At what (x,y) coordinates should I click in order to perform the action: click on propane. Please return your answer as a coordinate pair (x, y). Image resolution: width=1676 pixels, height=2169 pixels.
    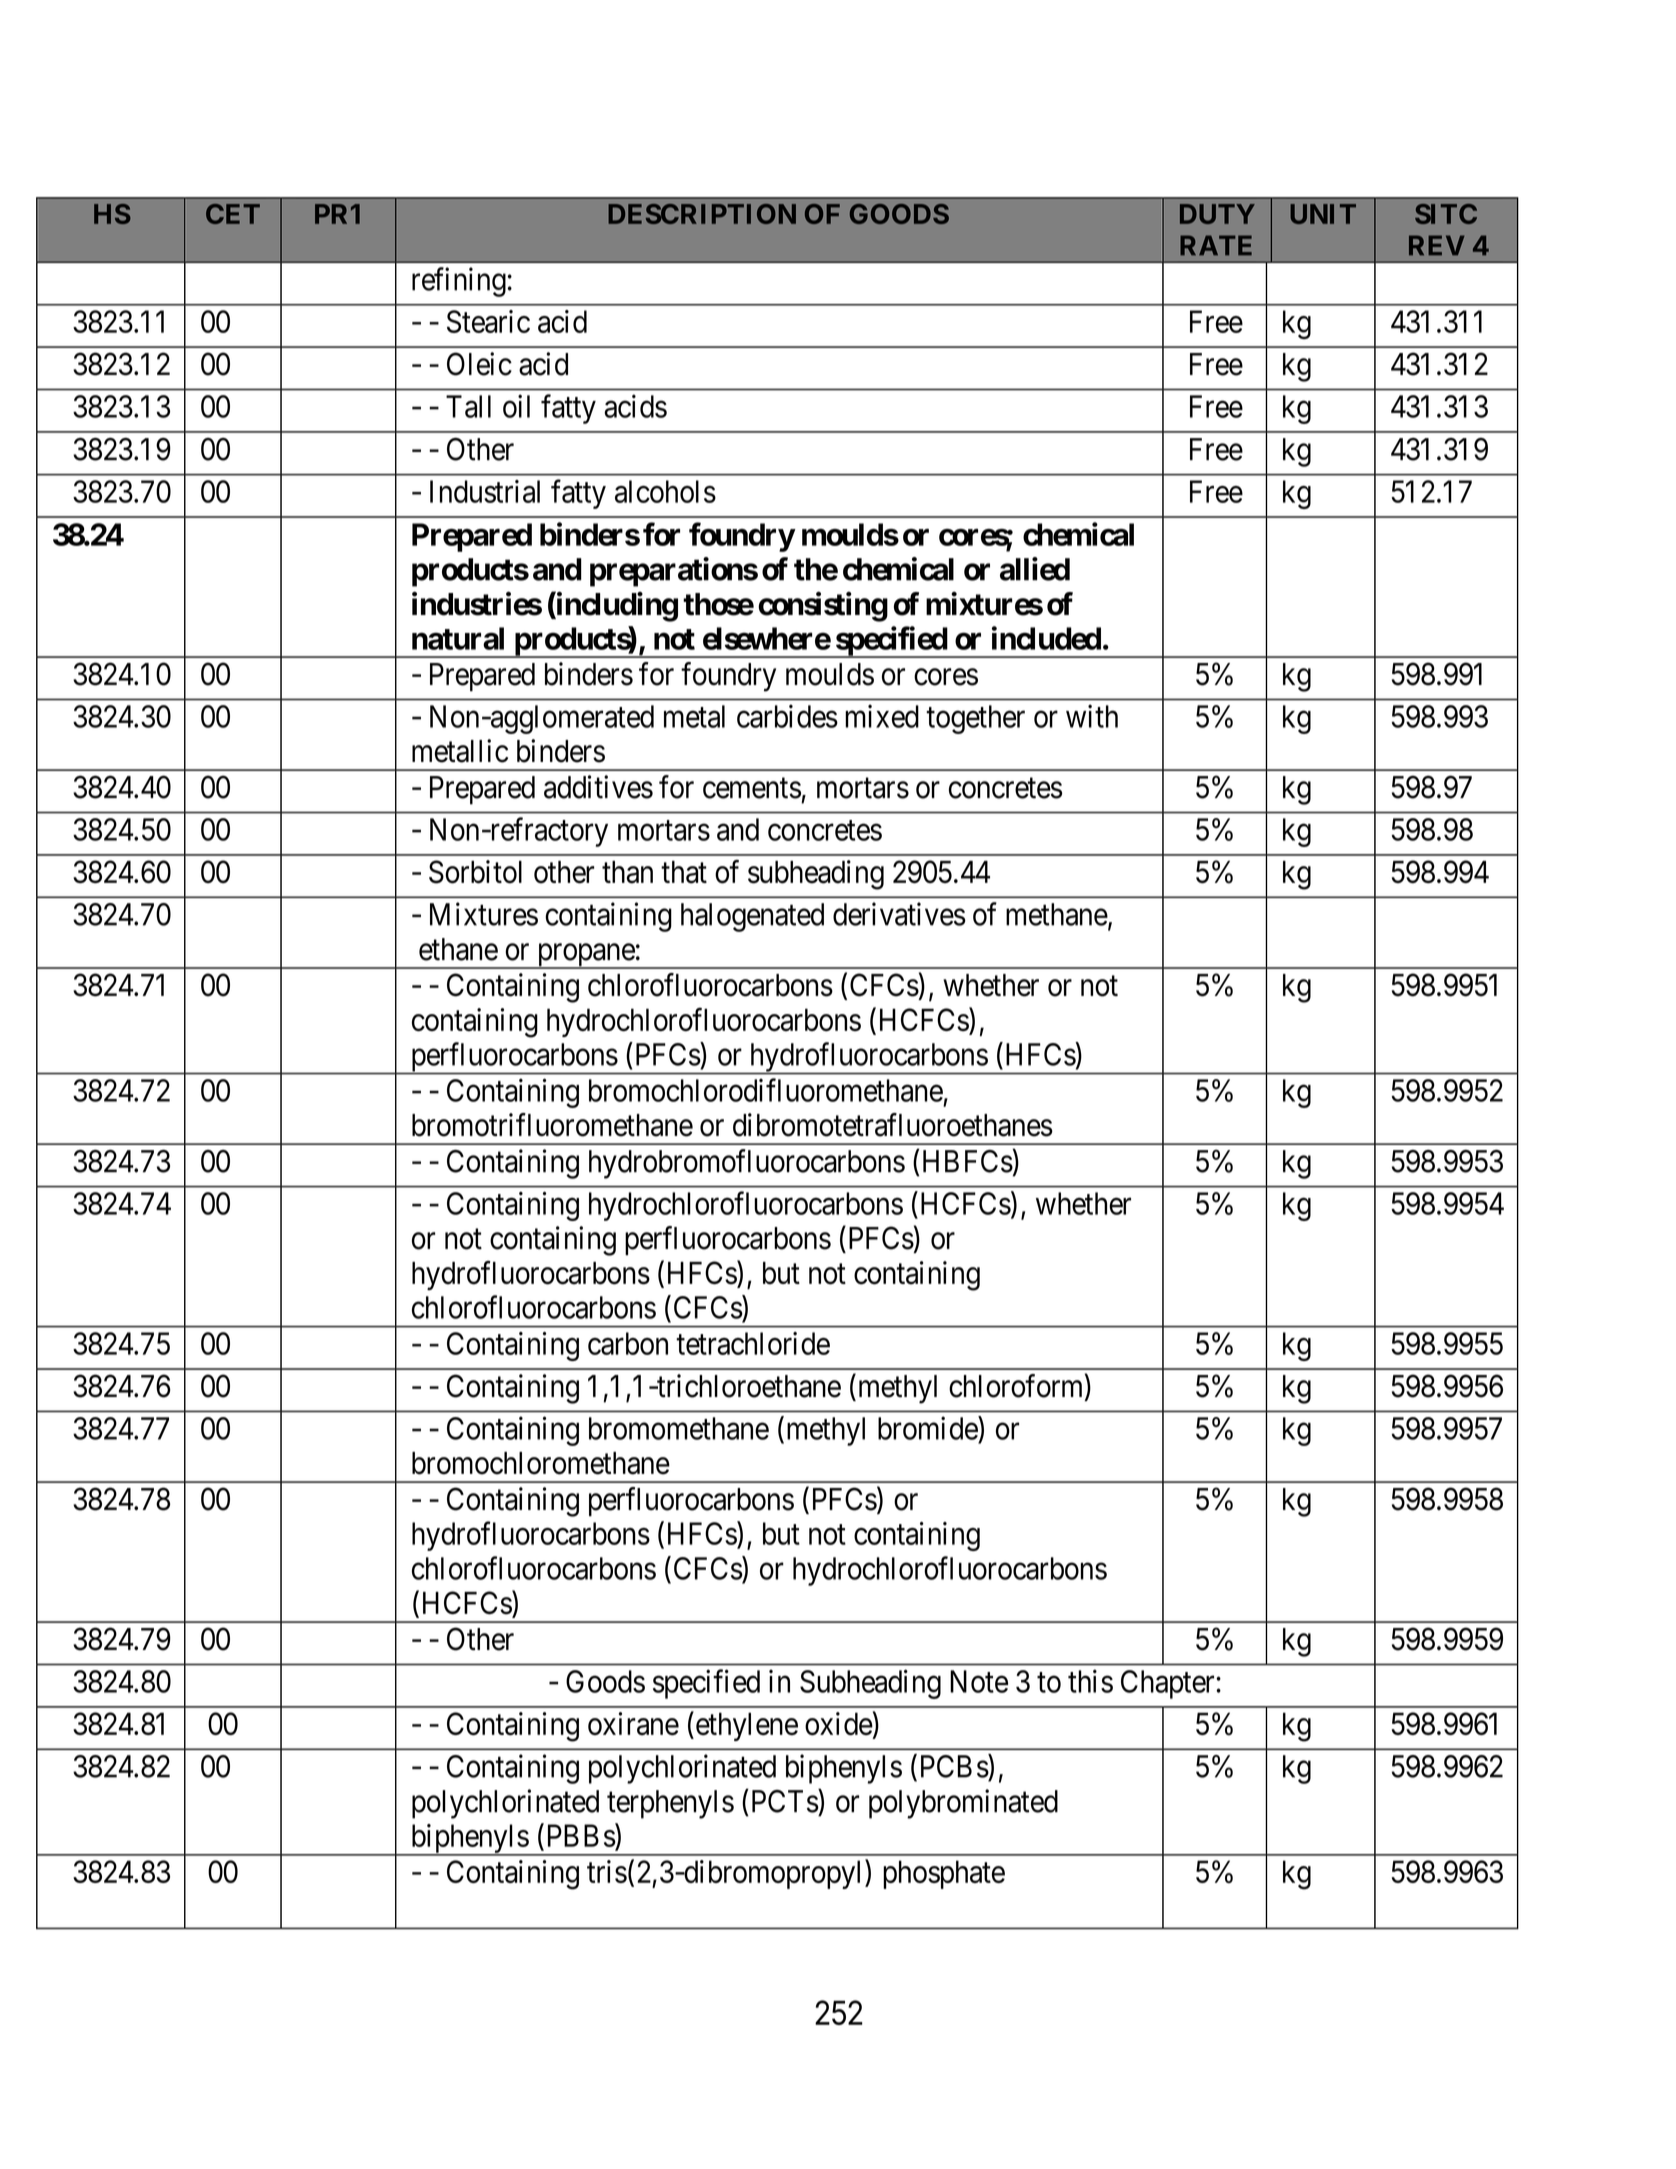
    Looking at the image, I should click on (585, 956).
